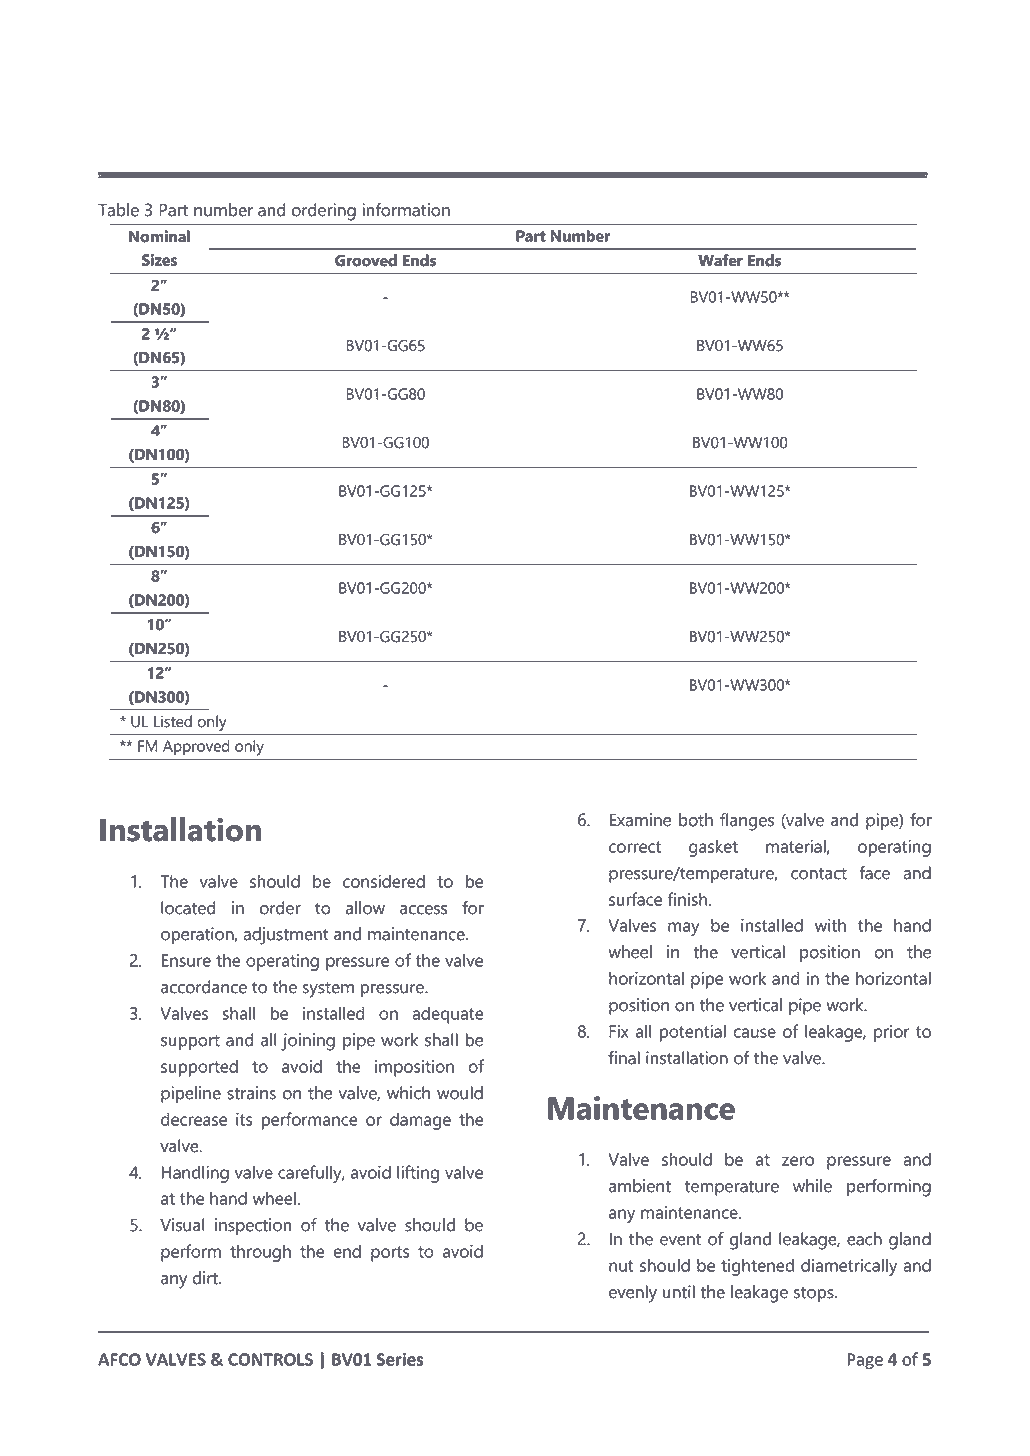  I want to click on contact, so click(819, 874).
